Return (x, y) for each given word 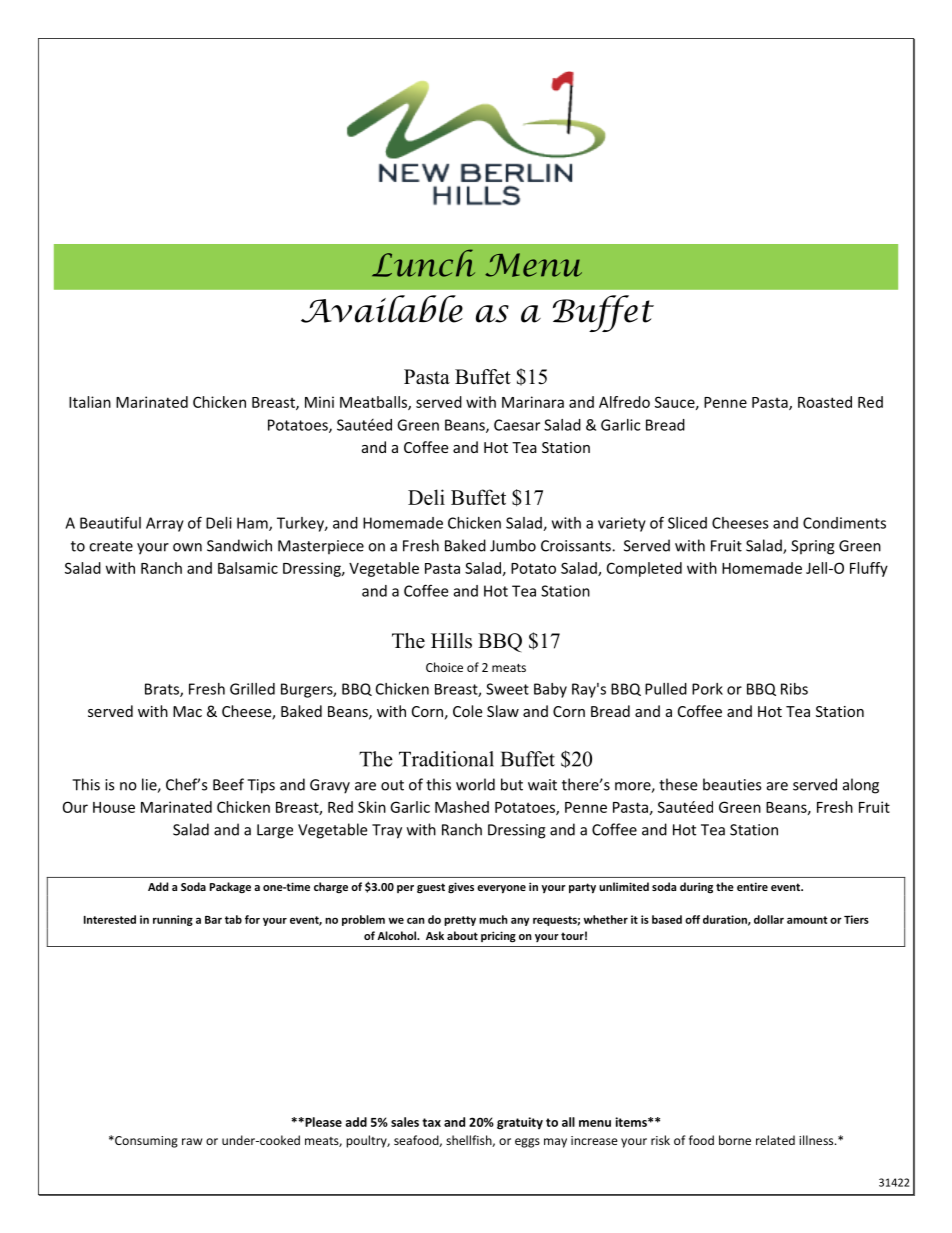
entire (752, 886)
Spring (813, 547)
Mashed (462, 807)
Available (382, 309)
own (187, 547)
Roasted (825, 402)
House (114, 807)
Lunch (423, 263)
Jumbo (513, 545)
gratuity (520, 1123)
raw (192, 1141)
